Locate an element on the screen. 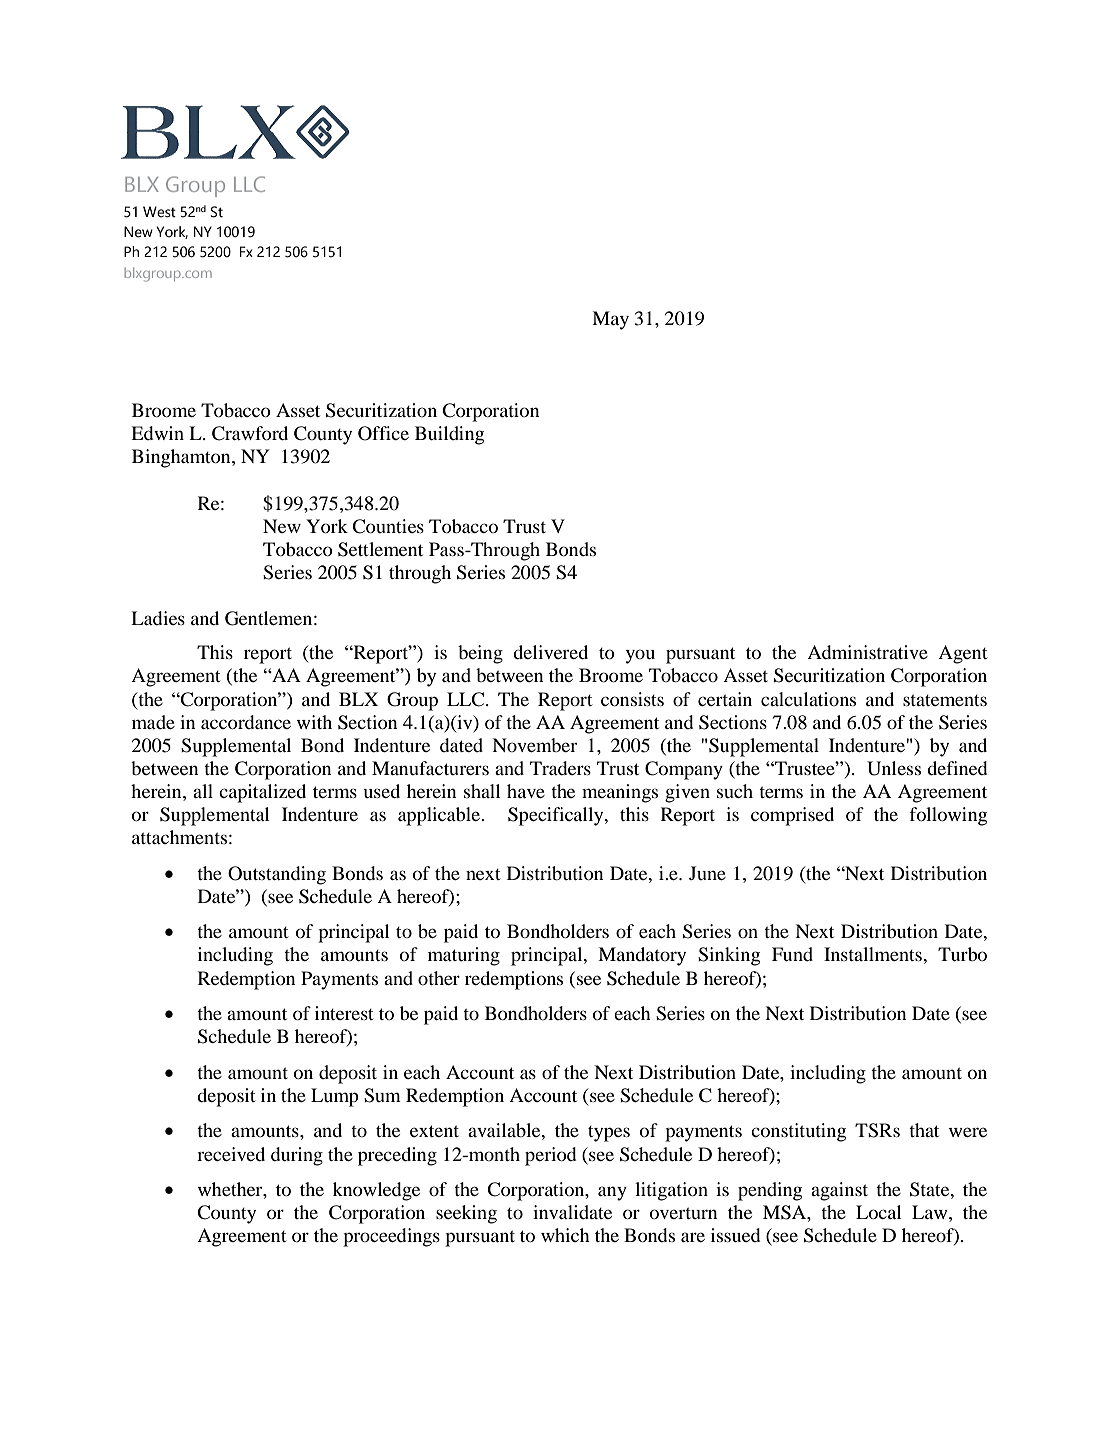 This screenshot has height=1447, width=1119. West is located at coordinates (159, 212).
